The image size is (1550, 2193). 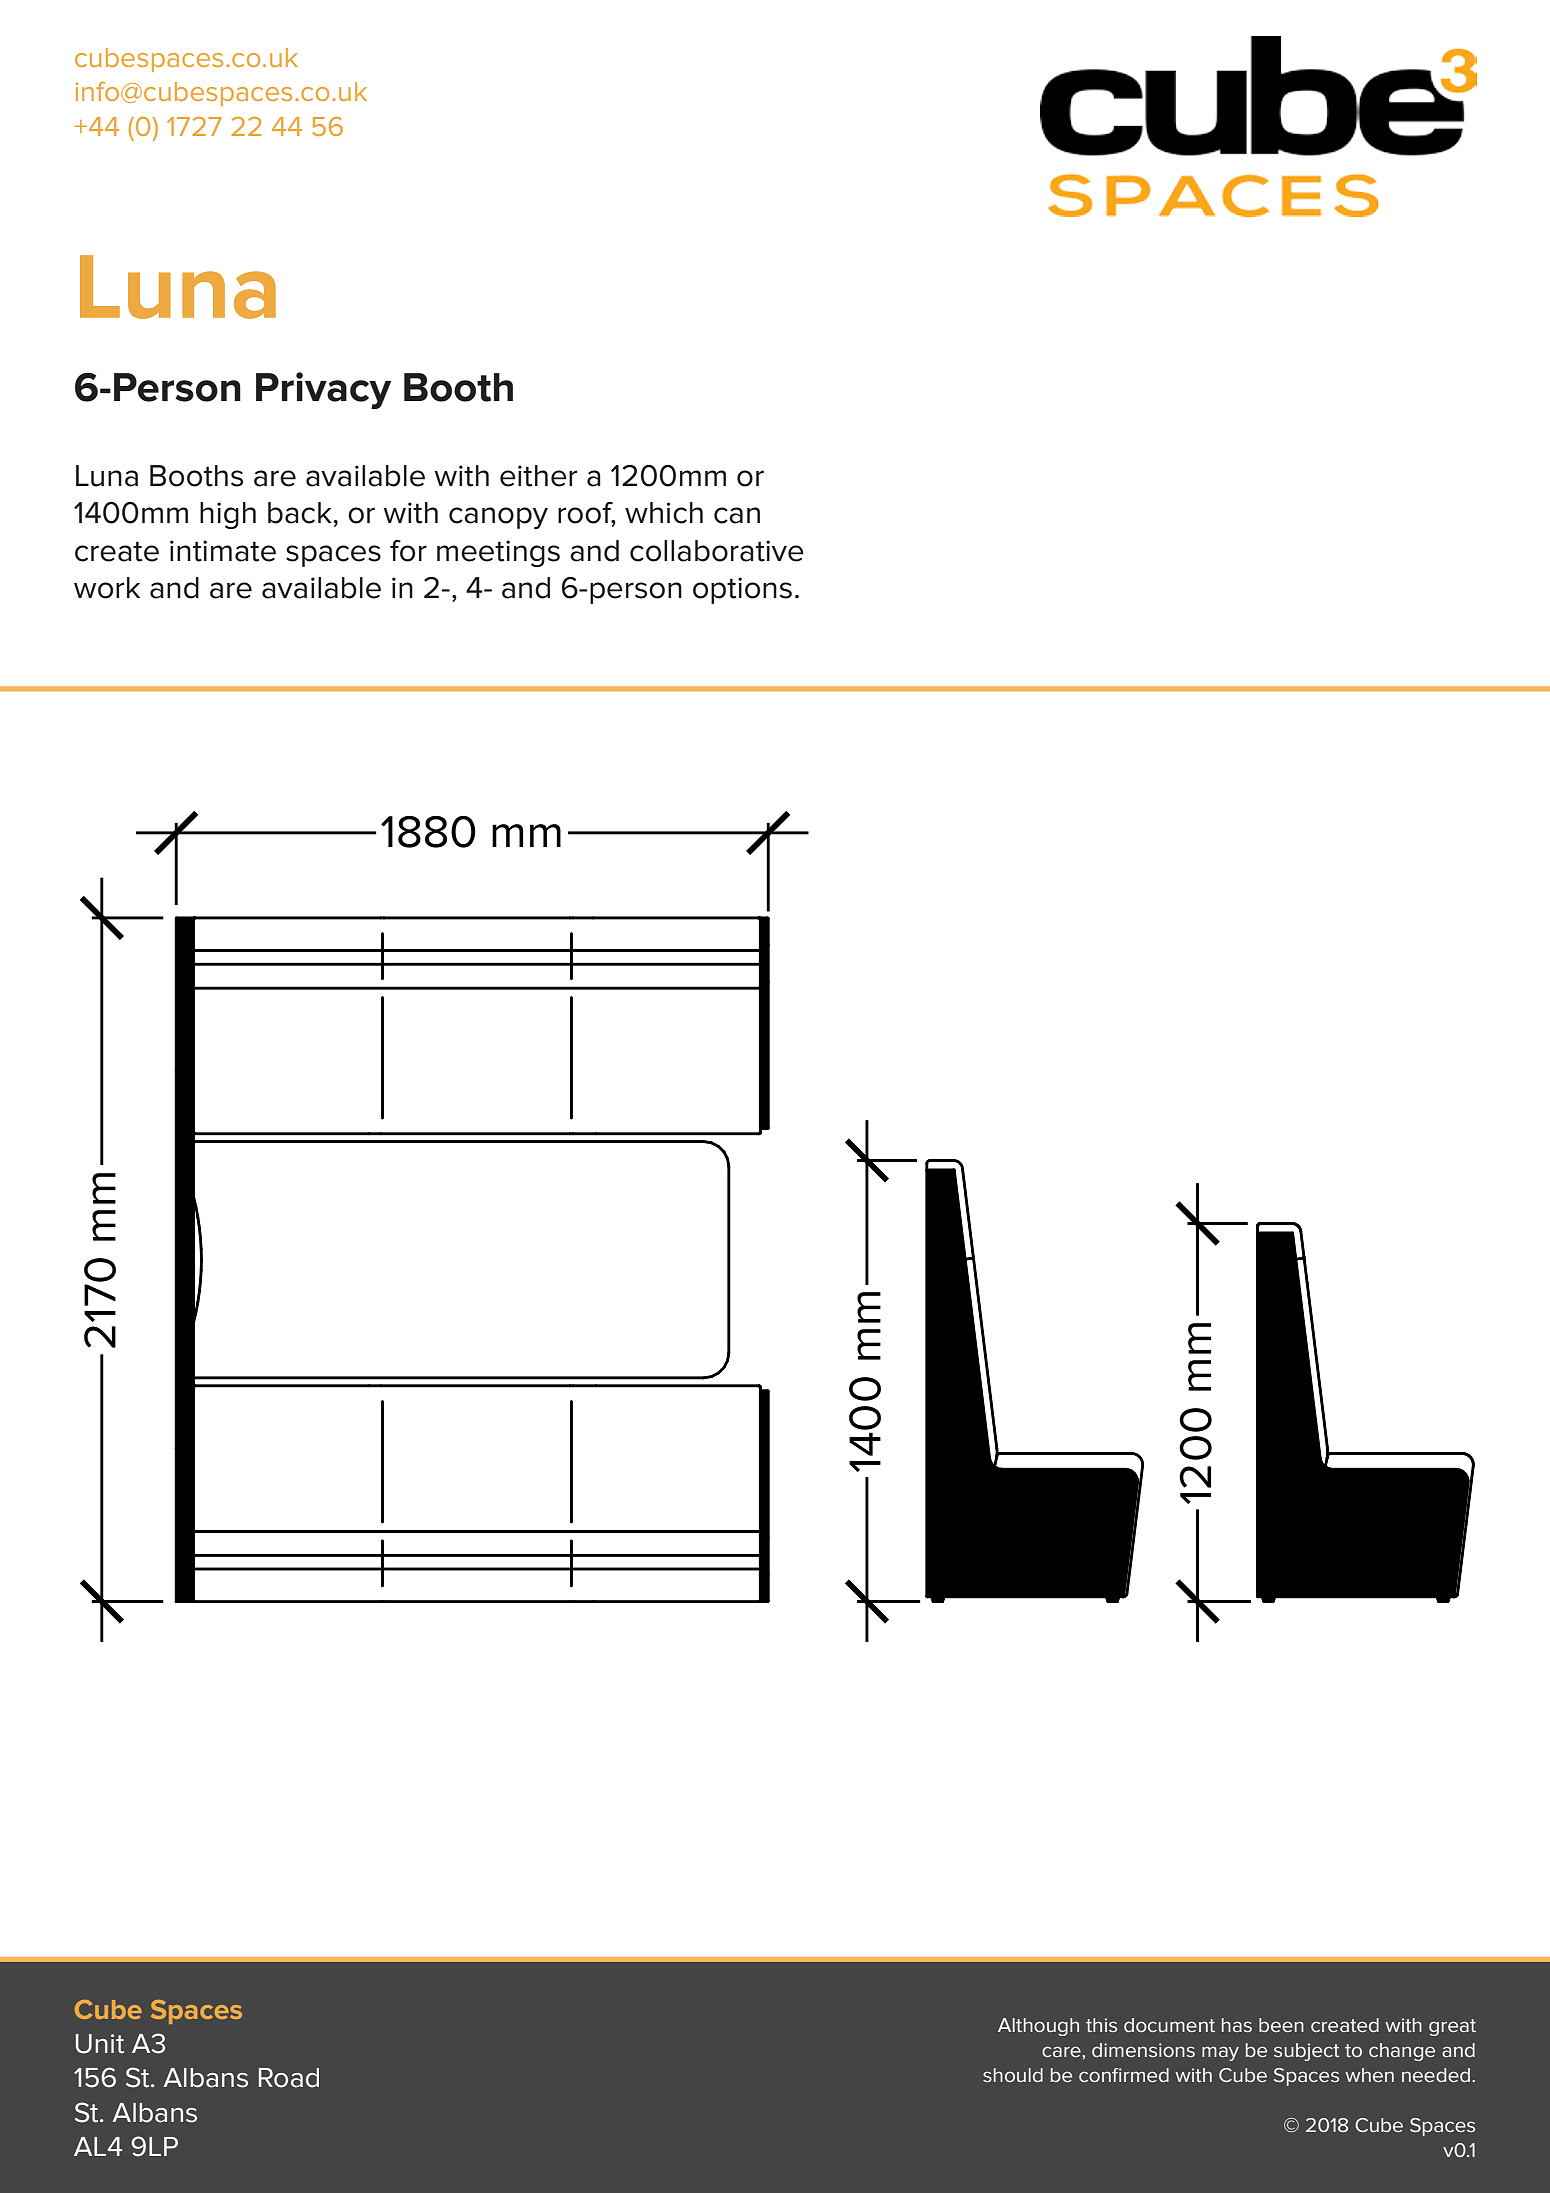 What do you see at coordinates (100, 2044) in the screenshot?
I see `Unit` at bounding box center [100, 2044].
